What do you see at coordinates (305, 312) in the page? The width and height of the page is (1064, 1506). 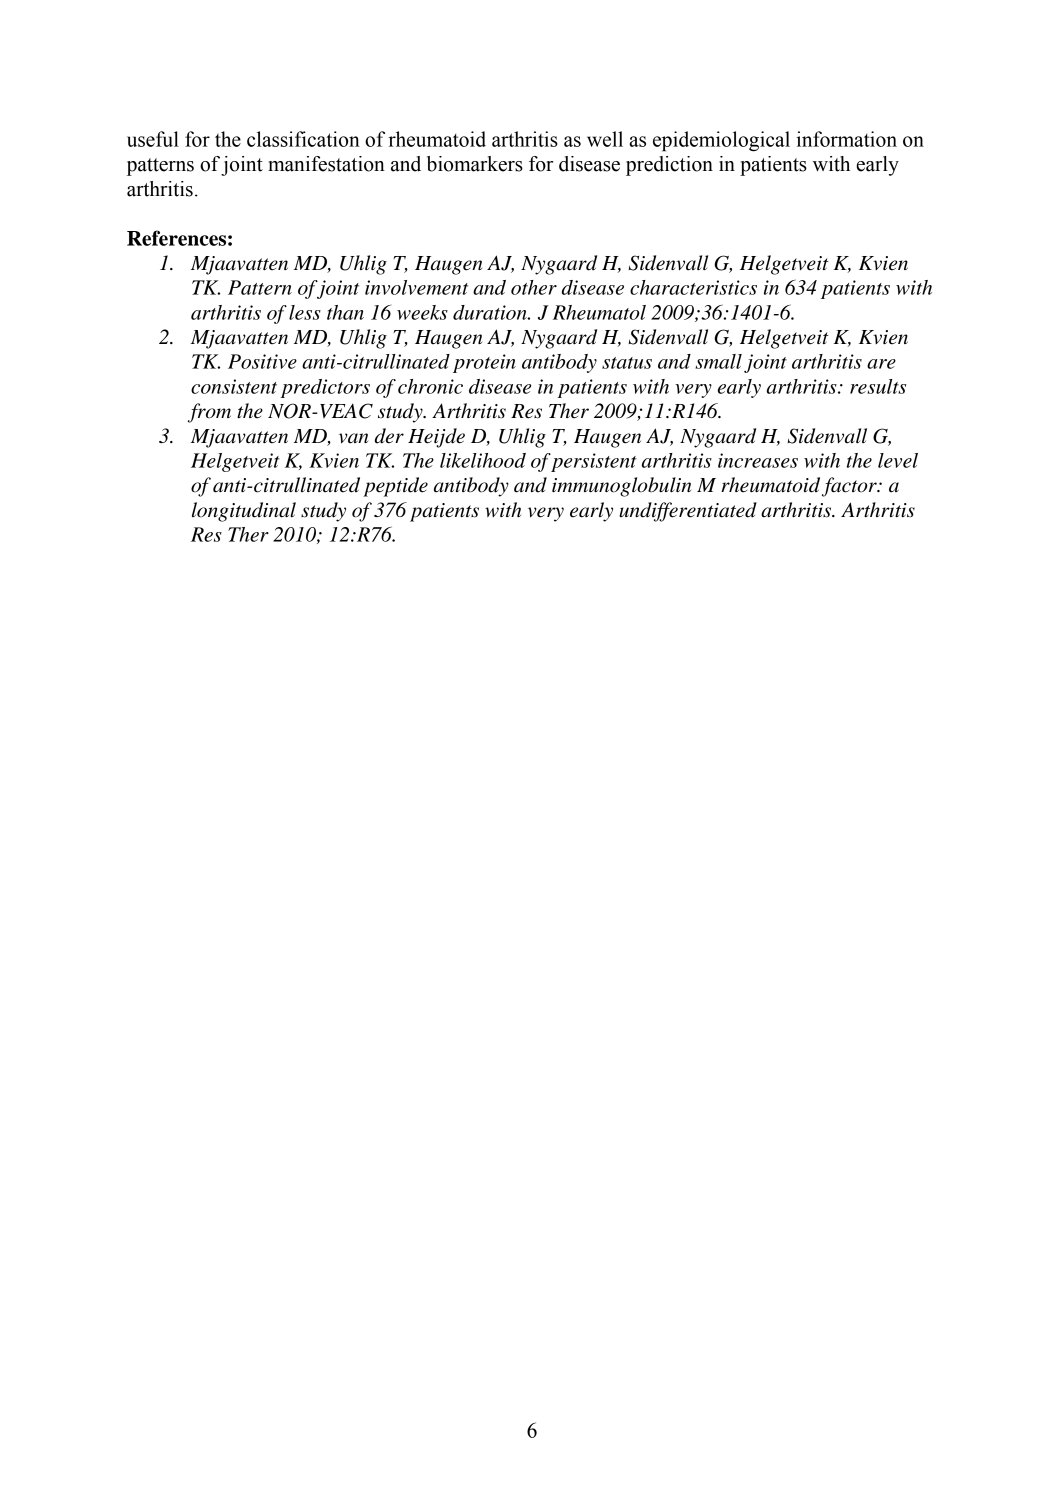 I see `less` at bounding box center [305, 312].
